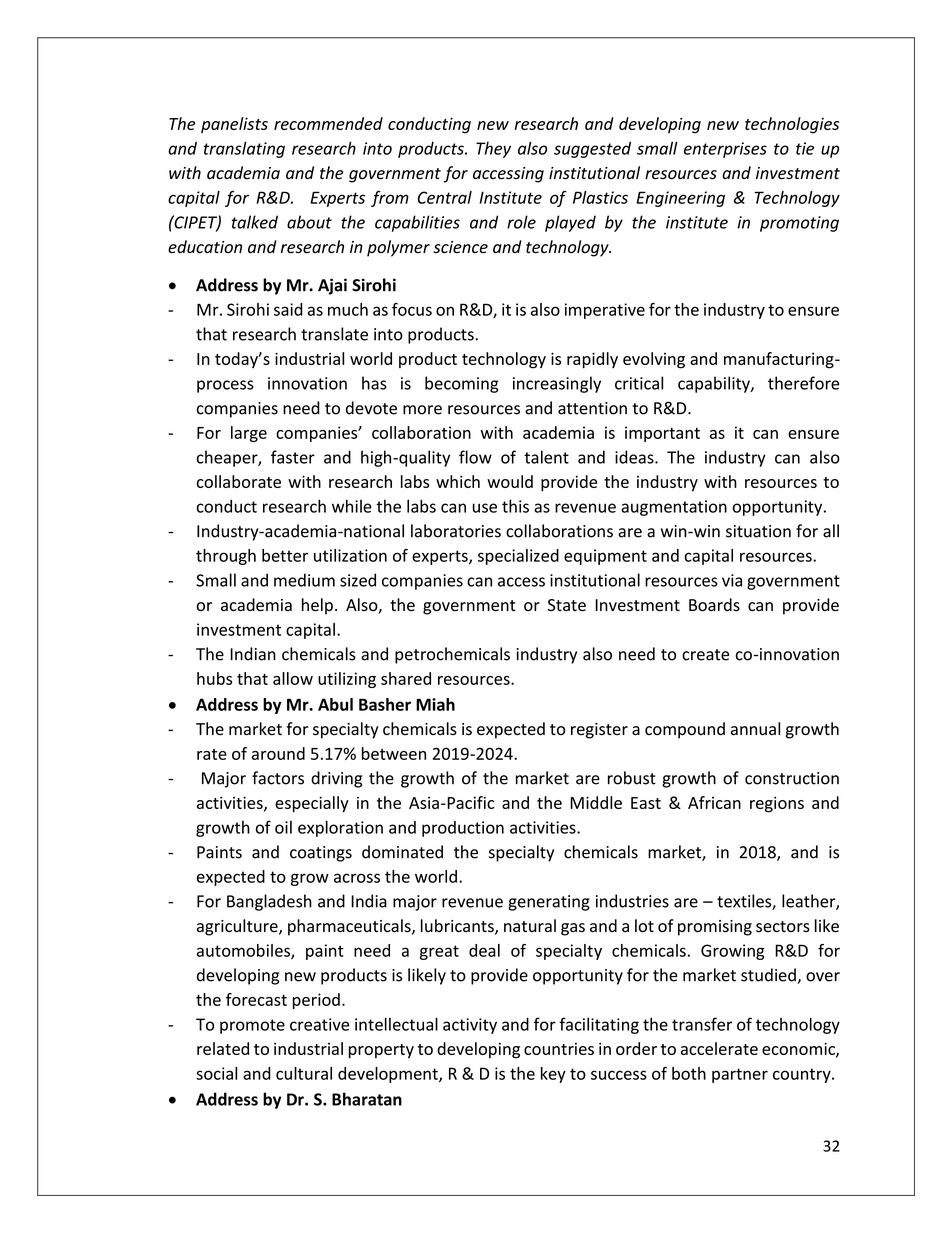 The width and height of the document is (952, 1233). What do you see at coordinates (725, 150) in the document?
I see `enterprises` at bounding box center [725, 150].
